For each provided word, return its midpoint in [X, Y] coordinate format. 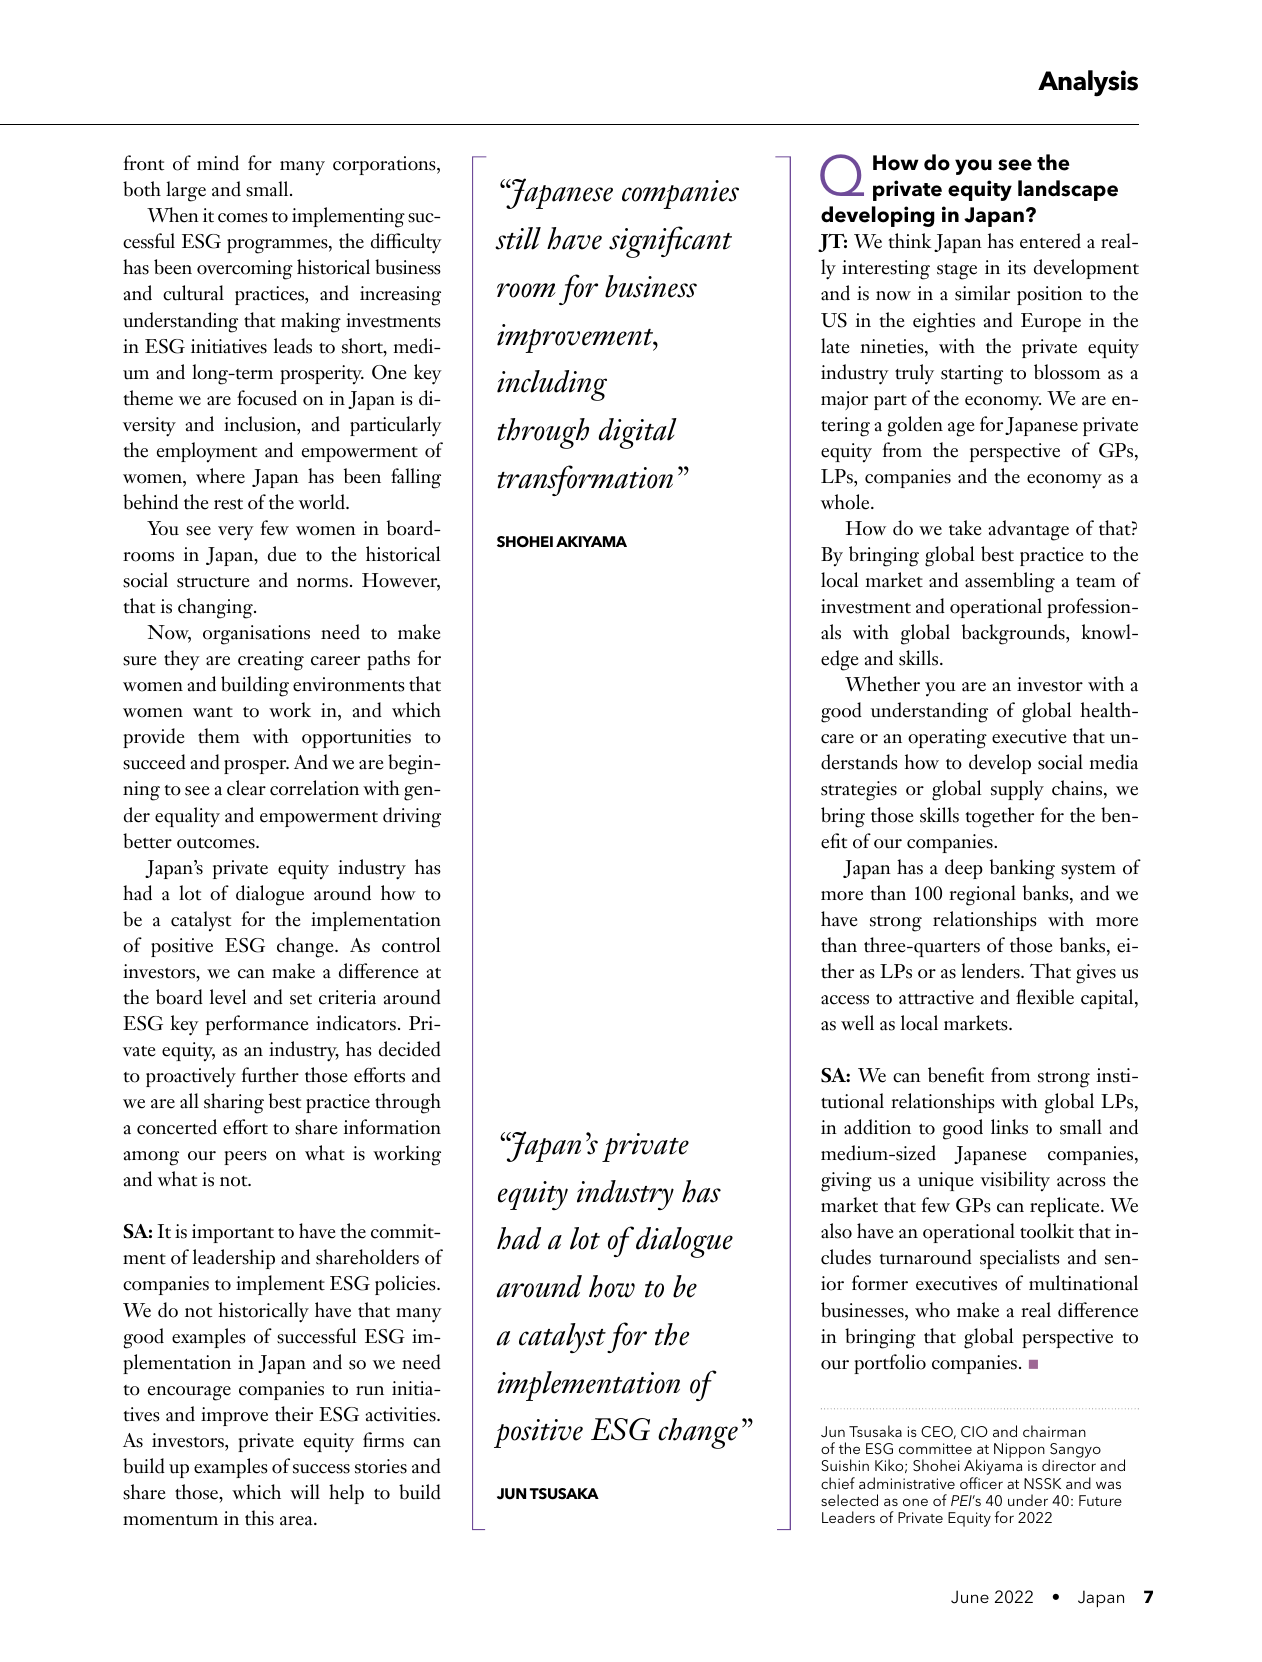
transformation [585, 480]
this [259, 1518]
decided [410, 1049]
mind [218, 163]
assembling [1010, 582]
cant [707, 241]
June [970, 1597]
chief [838, 1483]
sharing [234, 1103]
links [1009, 1127]
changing [216, 608]
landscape [1068, 190]
